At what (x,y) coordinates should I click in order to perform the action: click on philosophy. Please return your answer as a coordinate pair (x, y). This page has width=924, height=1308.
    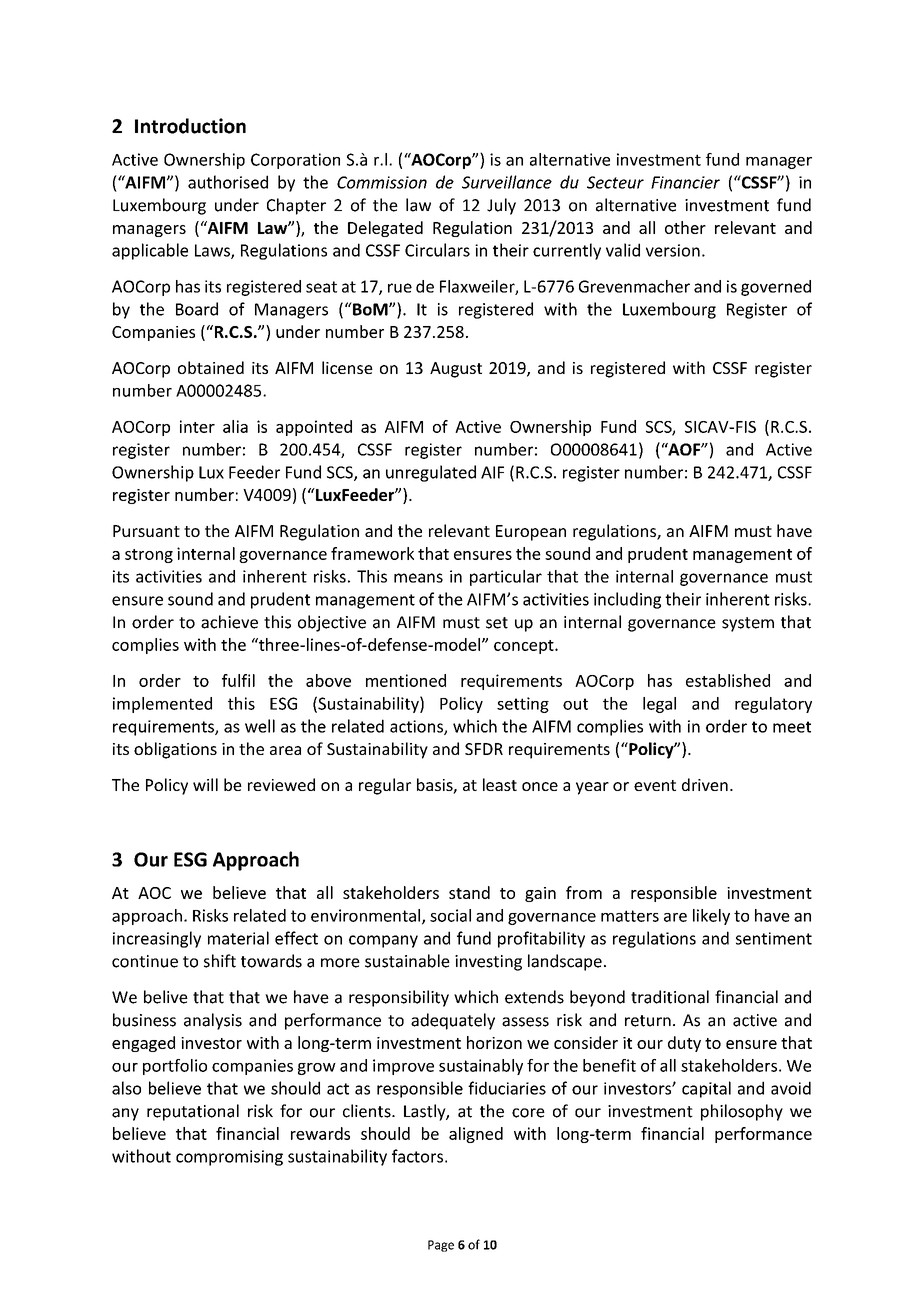
    Looking at the image, I should click on (742, 1112).
